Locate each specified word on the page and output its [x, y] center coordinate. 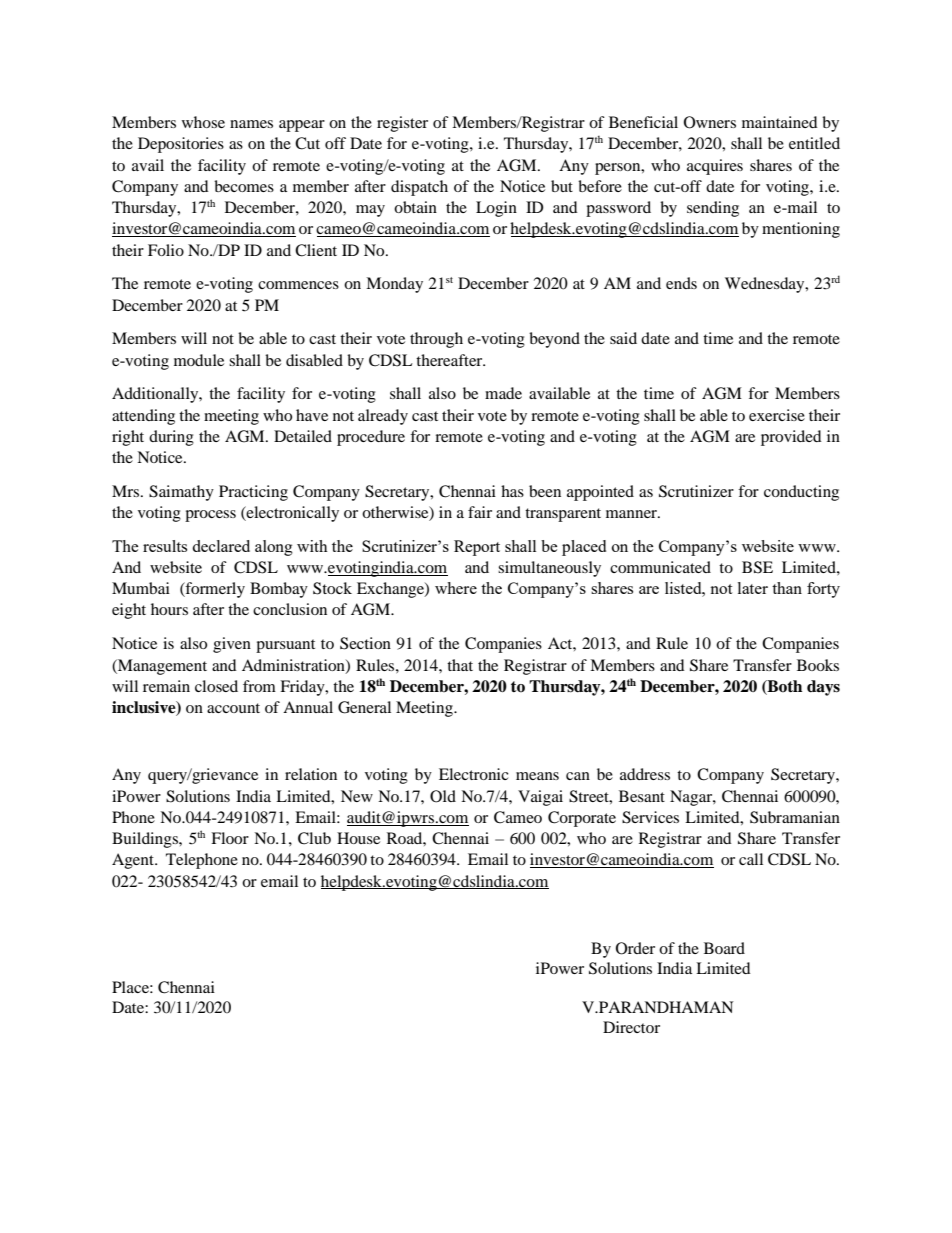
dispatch [419, 188]
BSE [757, 567]
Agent [134, 861]
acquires [715, 167]
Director [631, 1027]
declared [221, 546]
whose [203, 122]
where [456, 588]
